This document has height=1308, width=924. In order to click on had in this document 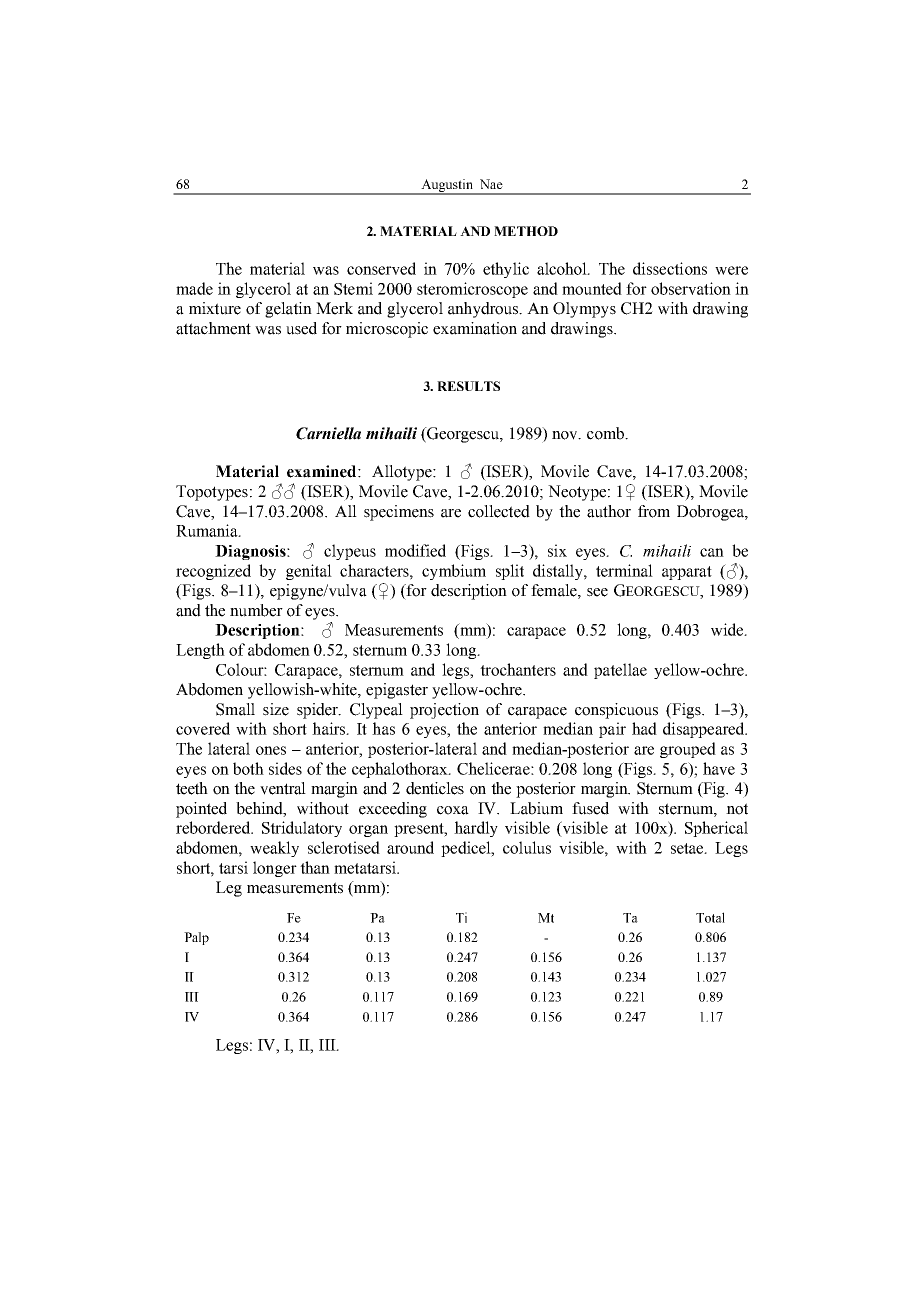, I will do `click(644, 728)`.
